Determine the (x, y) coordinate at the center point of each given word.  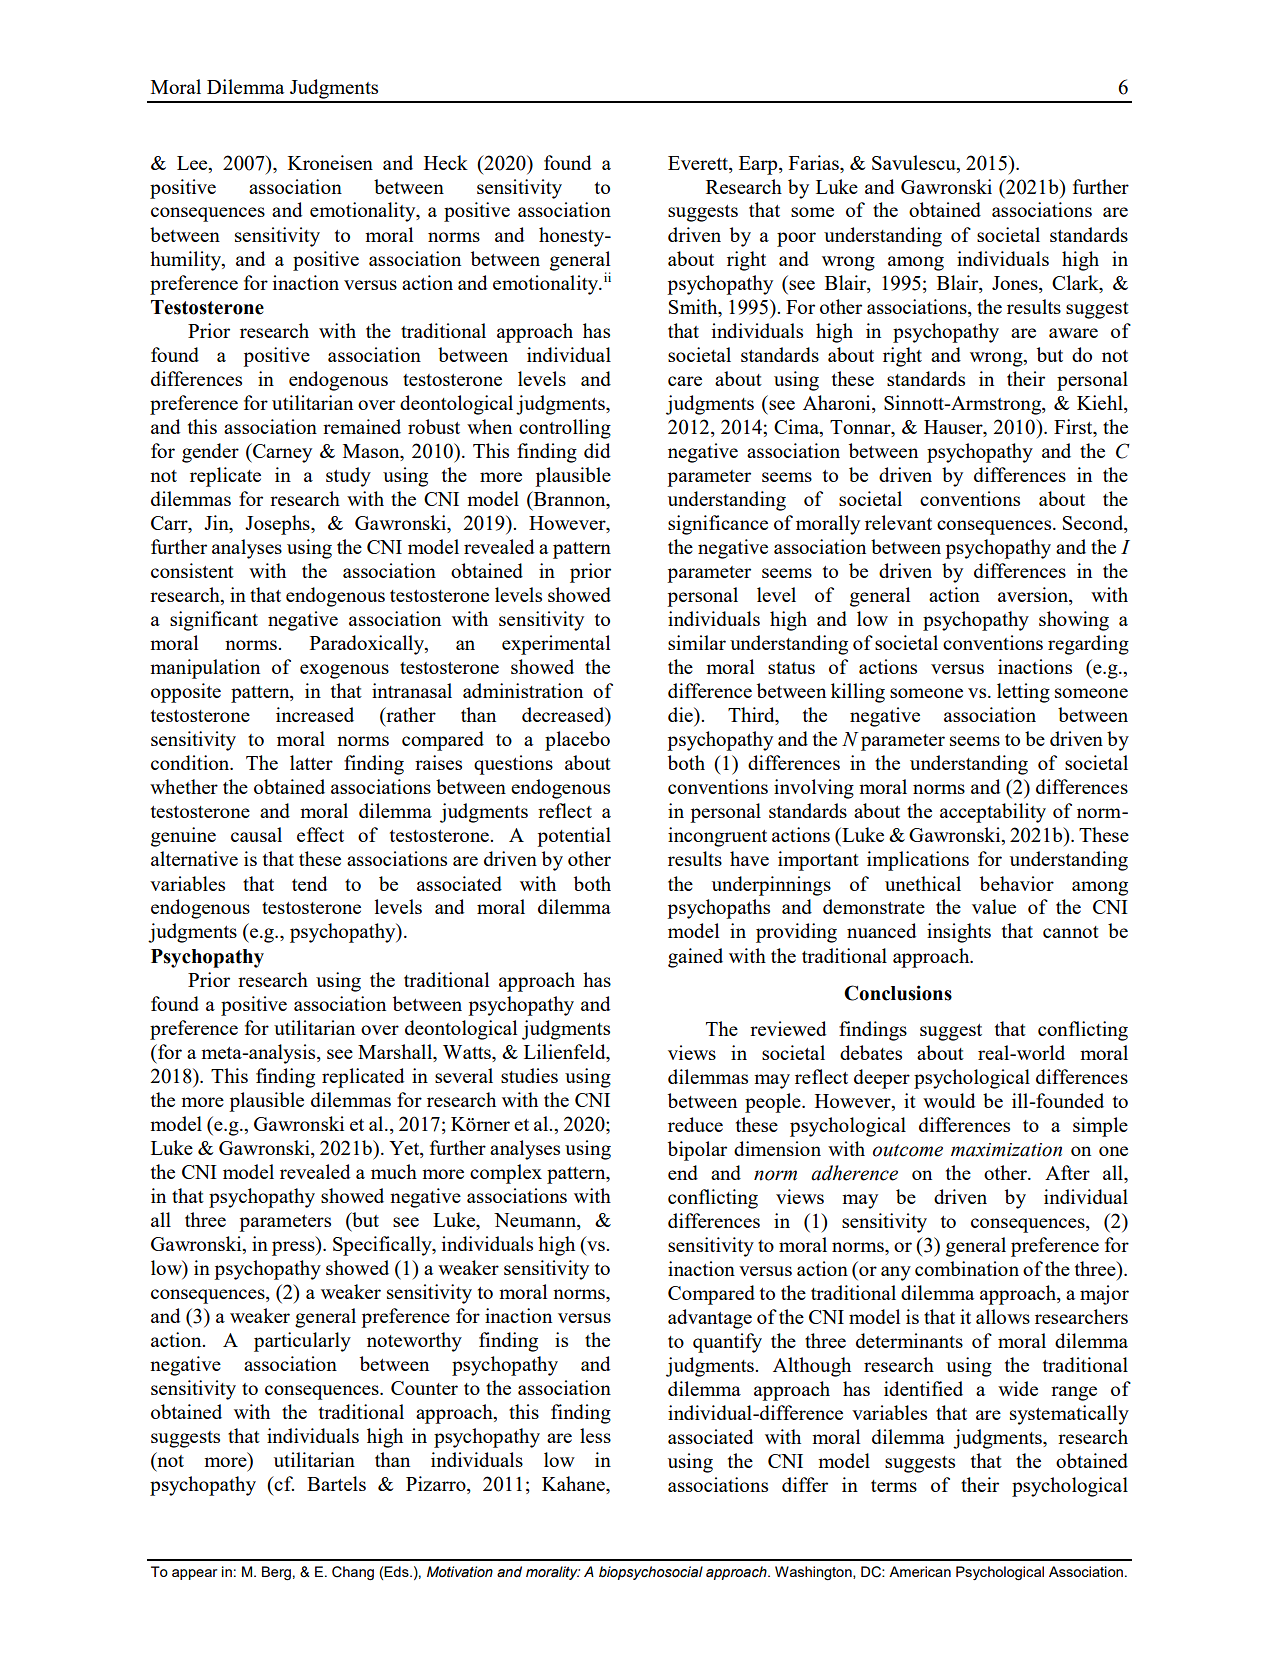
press (294, 1248)
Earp (759, 165)
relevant (898, 522)
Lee (193, 163)
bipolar (697, 1151)
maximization (1006, 1150)
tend (309, 883)
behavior (1017, 883)
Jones (1016, 283)
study (348, 477)
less (595, 1435)
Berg (276, 1573)
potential (574, 837)
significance (718, 525)
